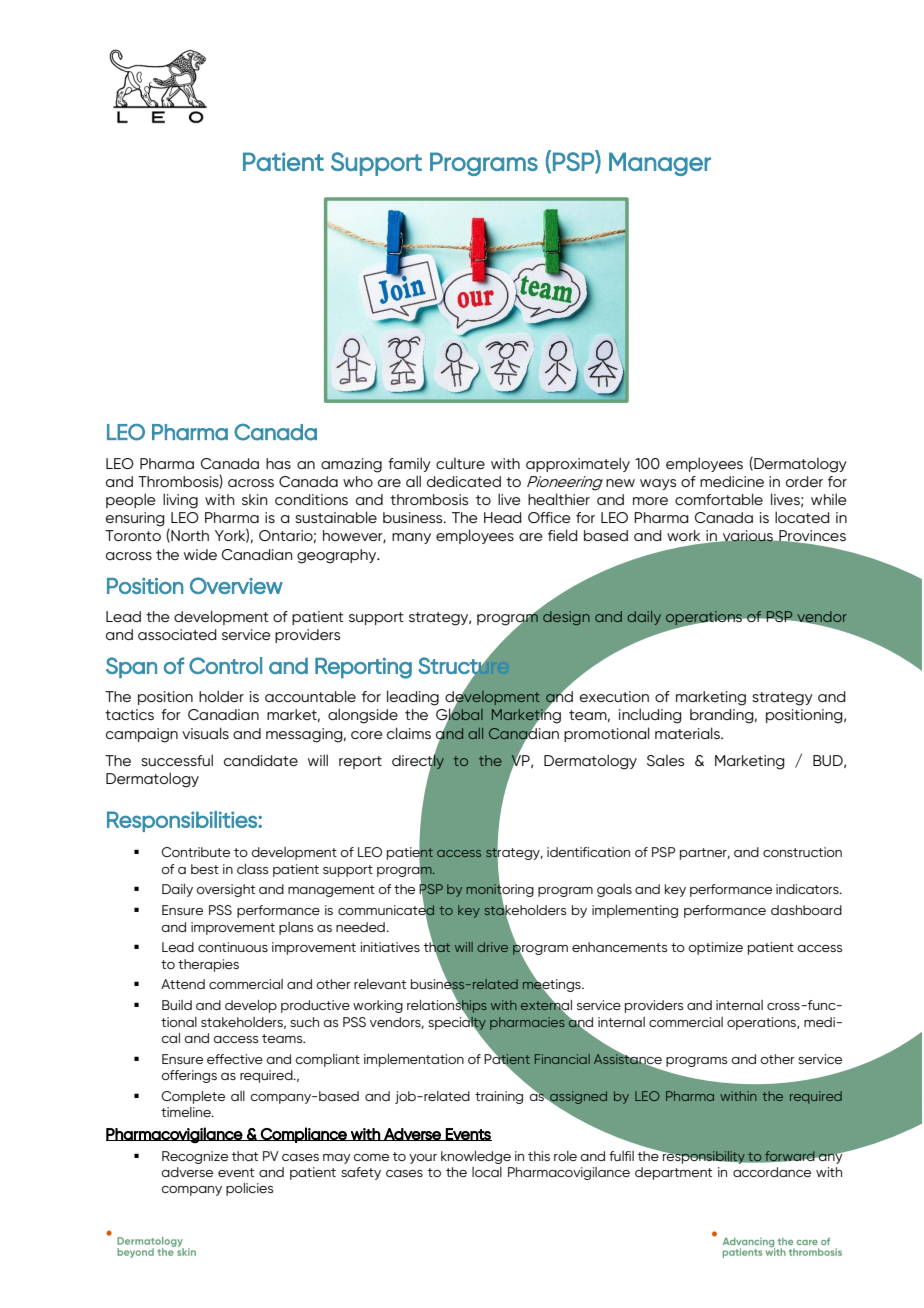 The image size is (924, 1308). I want to click on knowledge, so click(476, 1157).
